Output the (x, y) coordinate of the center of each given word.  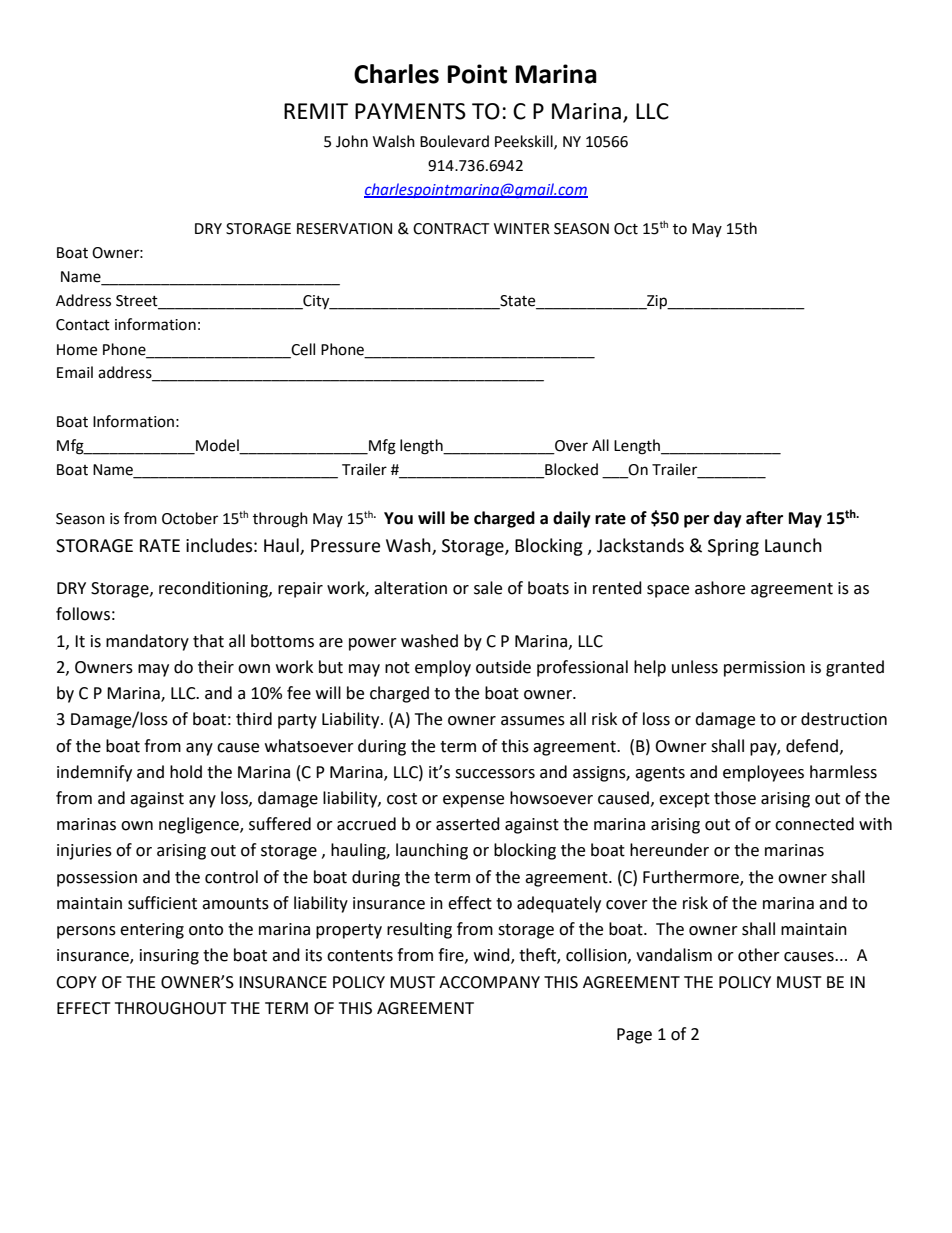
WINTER (522, 228)
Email (75, 372)
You (398, 518)
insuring (169, 957)
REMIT (316, 111)
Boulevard (454, 141)
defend (812, 746)
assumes (533, 721)
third (254, 719)
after (764, 518)
